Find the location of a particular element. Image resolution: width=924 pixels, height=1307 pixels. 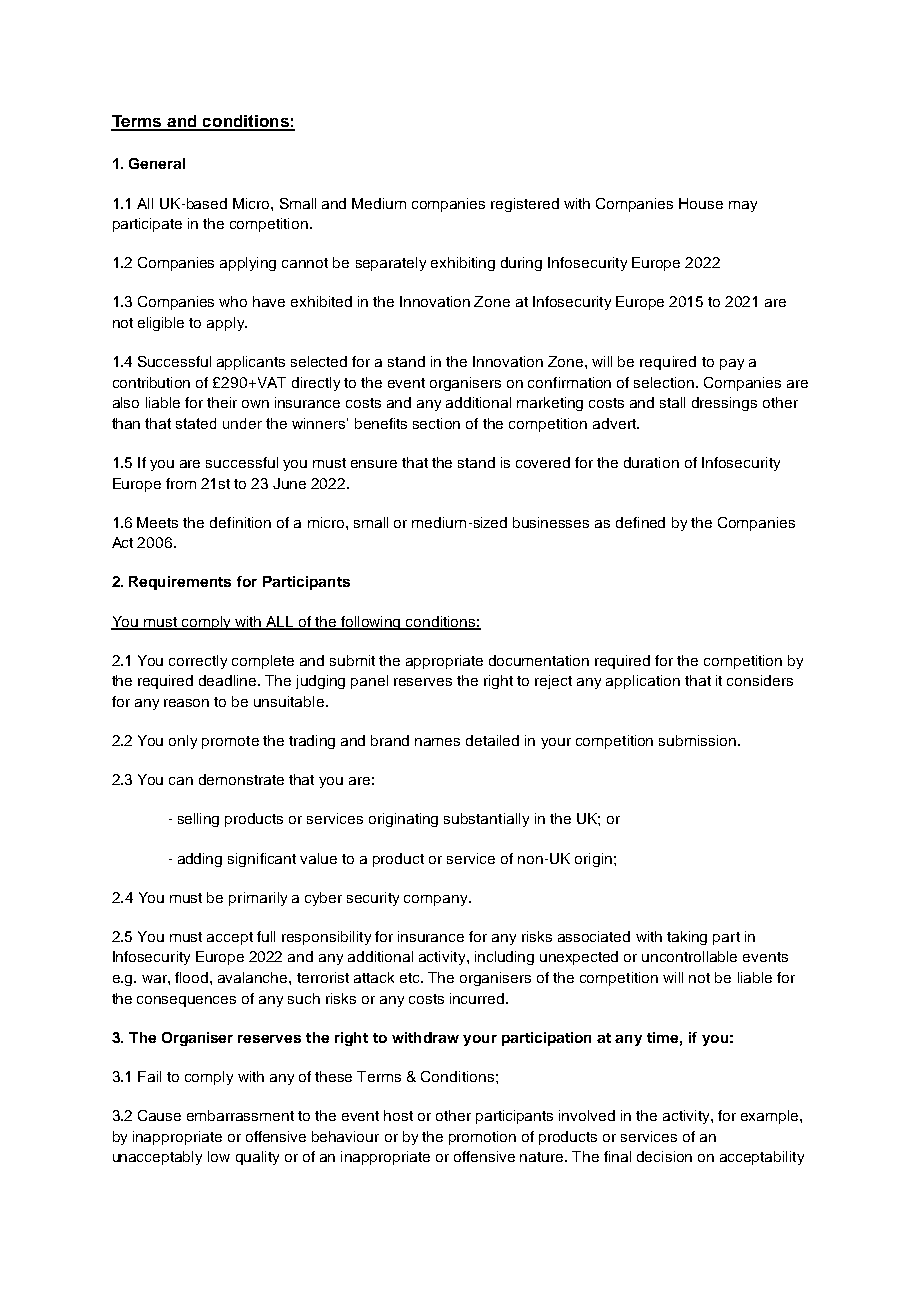

company is located at coordinates (437, 900).
